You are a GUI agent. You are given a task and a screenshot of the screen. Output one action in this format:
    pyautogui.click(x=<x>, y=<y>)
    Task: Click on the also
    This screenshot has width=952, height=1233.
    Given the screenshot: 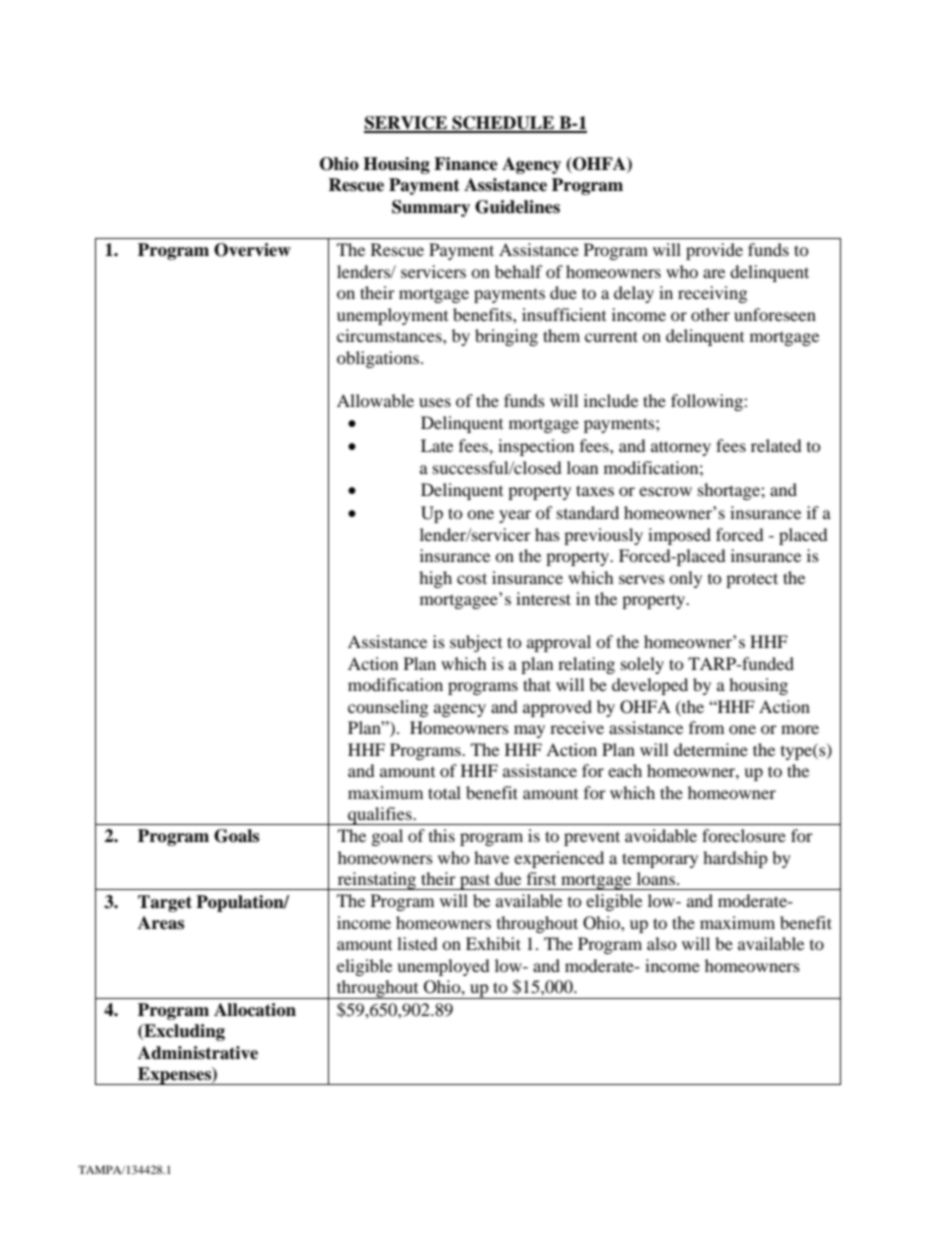 What is the action you would take?
    pyautogui.click(x=662, y=943)
